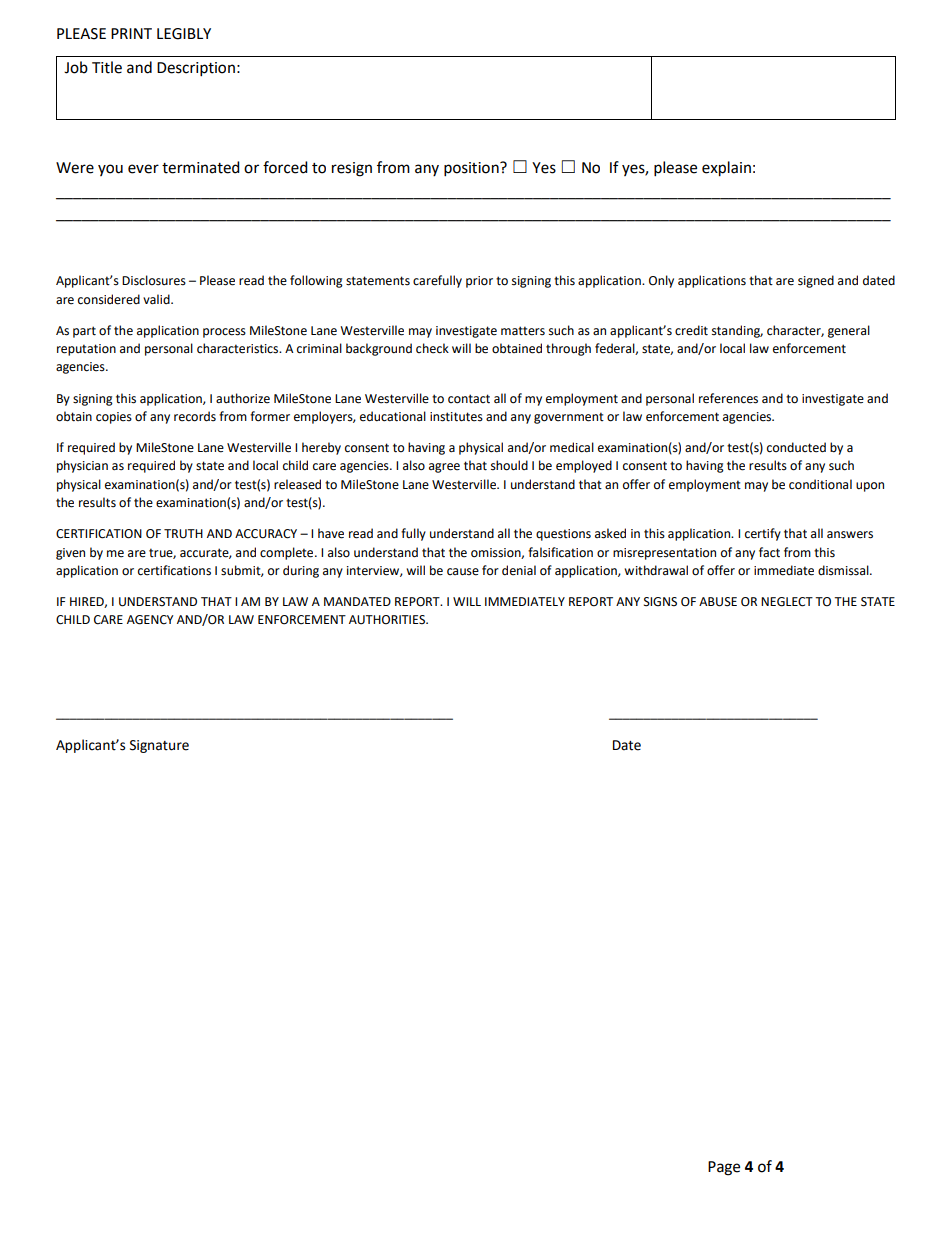 This image has height=1233, width=952. I want to click on position, so click(472, 169).
